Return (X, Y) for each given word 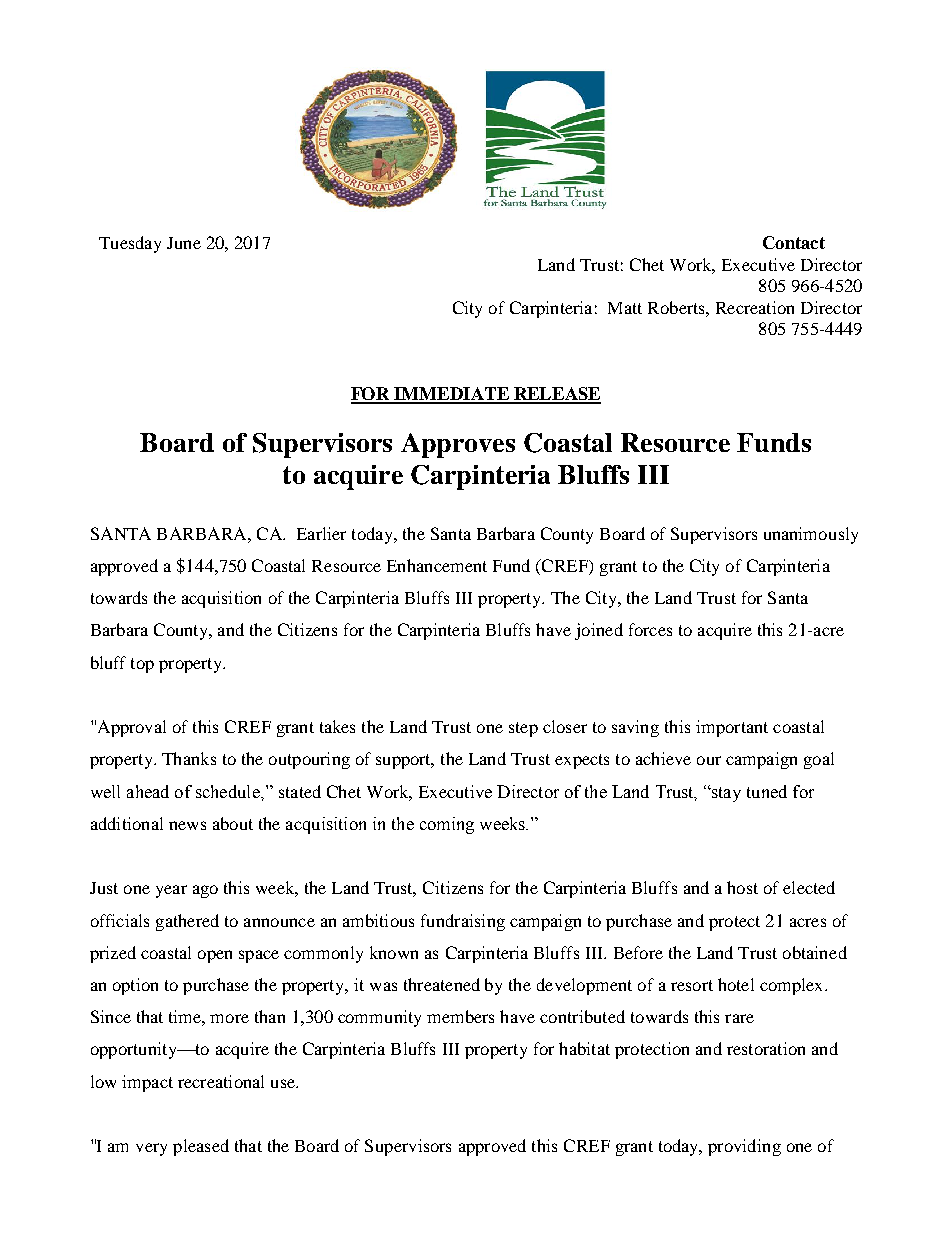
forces (650, 629)
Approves (458, 445)
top (142, 665)
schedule (229, 791)
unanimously (811, 535)
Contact (794, 242)
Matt (625, 308)
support (404, 761)
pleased (201, 1147)
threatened (442, 984)
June (184, 243)
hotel (736, 984)
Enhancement (437, 565)
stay (725, 794)
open (215, 956)
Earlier (321, 533)
